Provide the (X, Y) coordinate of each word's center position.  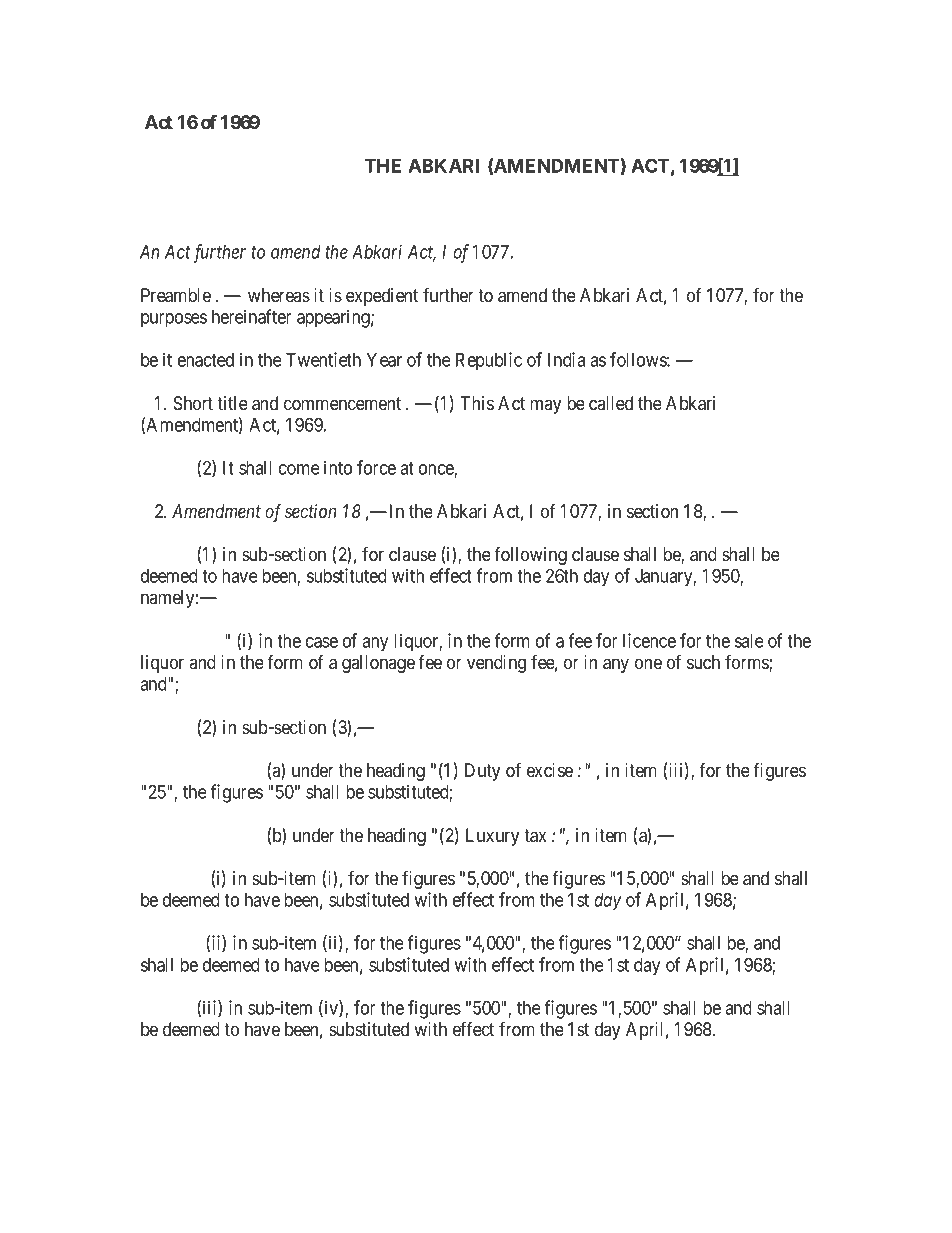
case (322, 642)
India (566, 359)
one (648, 663)
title (232, 403)
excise (550, 770)
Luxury (492, 837)
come (299, 469)
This (477, 403)
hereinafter (252, 316)
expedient (382, 297)
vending (496, 664)
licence (649, 640)
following (530, 556)
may (545, 406)
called (611, 403)
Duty (482, 772)
